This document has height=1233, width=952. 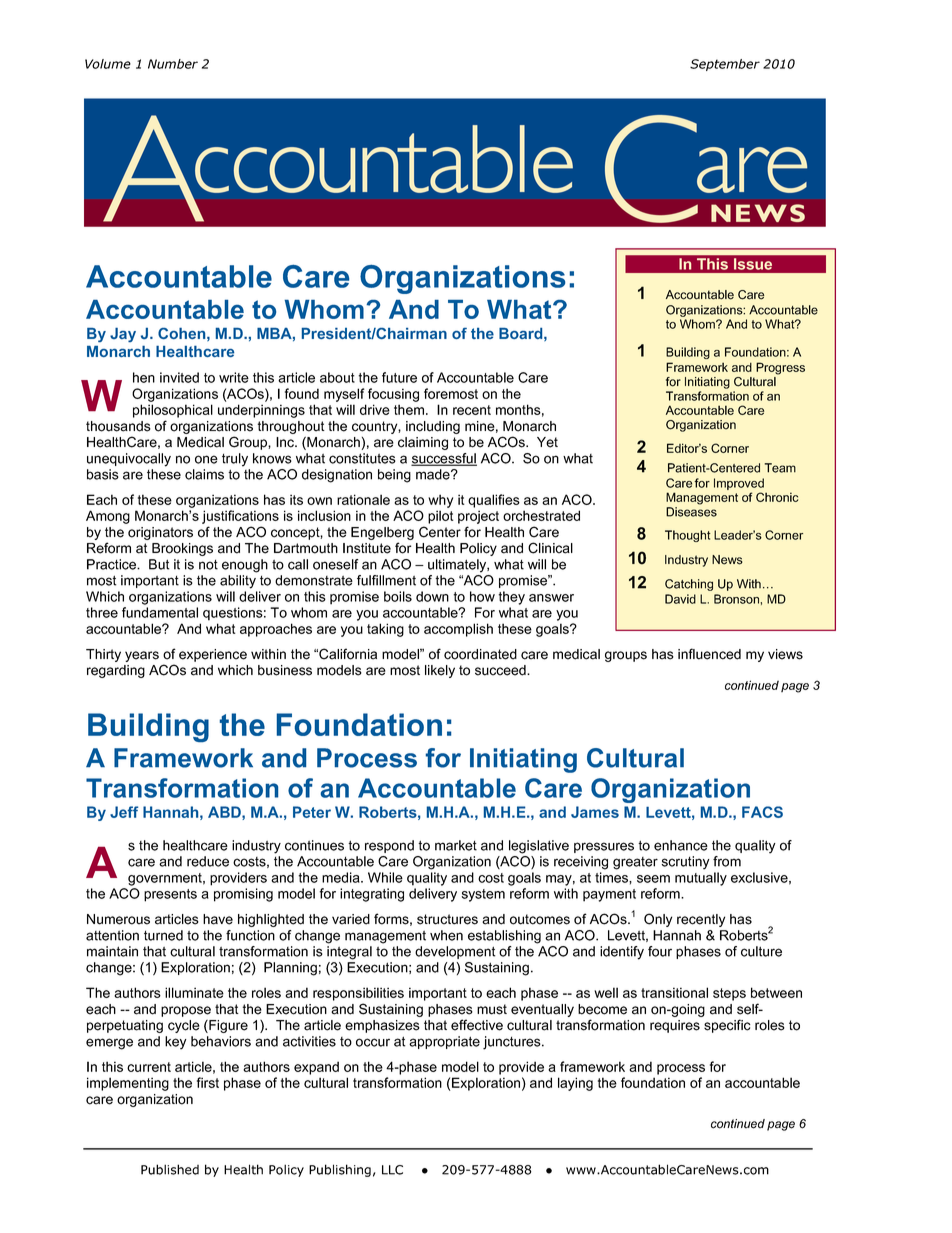 I want to click on LLC, so click(x=392, y=1170).
